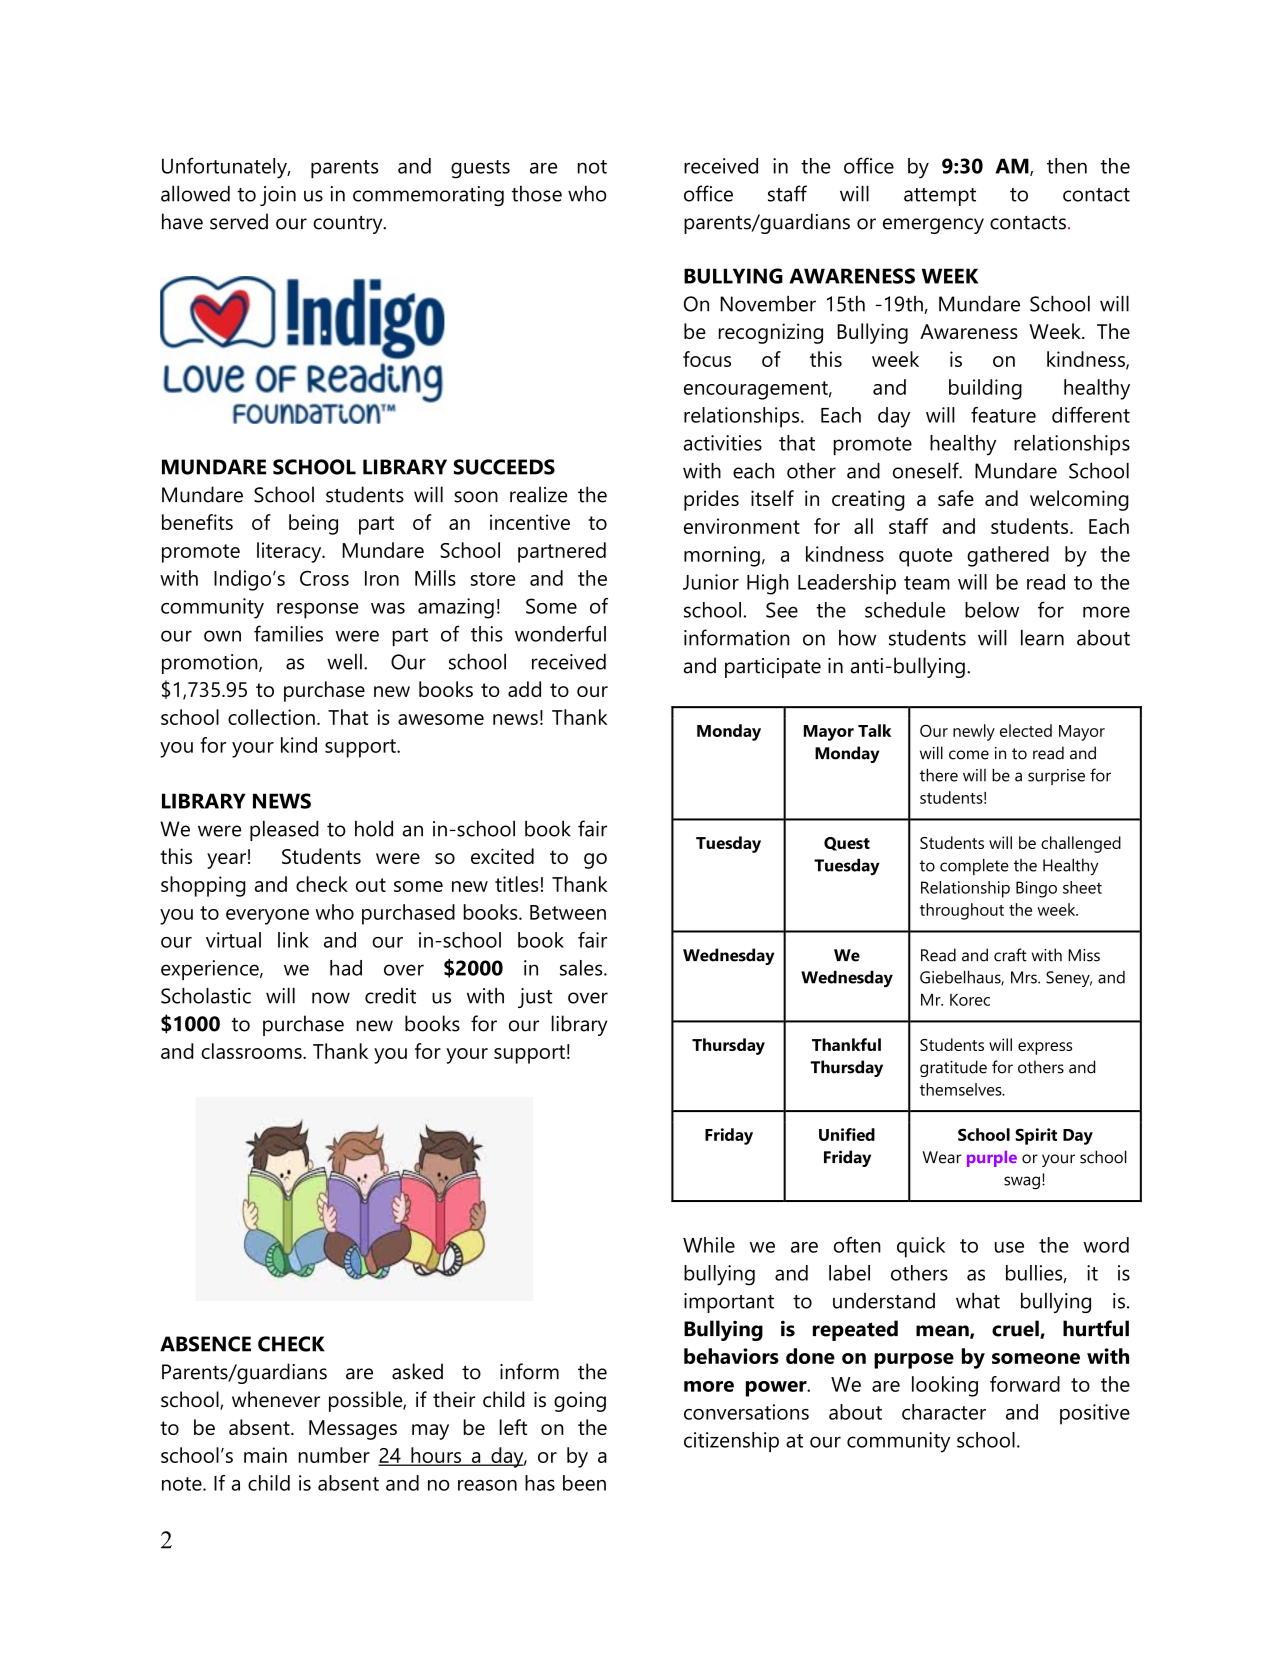 Image resolution: width=1281 pixels, height=1658 pixels. What do you see at coordinates (974, 866) in the screenshot?
I see `complete` at bounding box center [974, 866].
